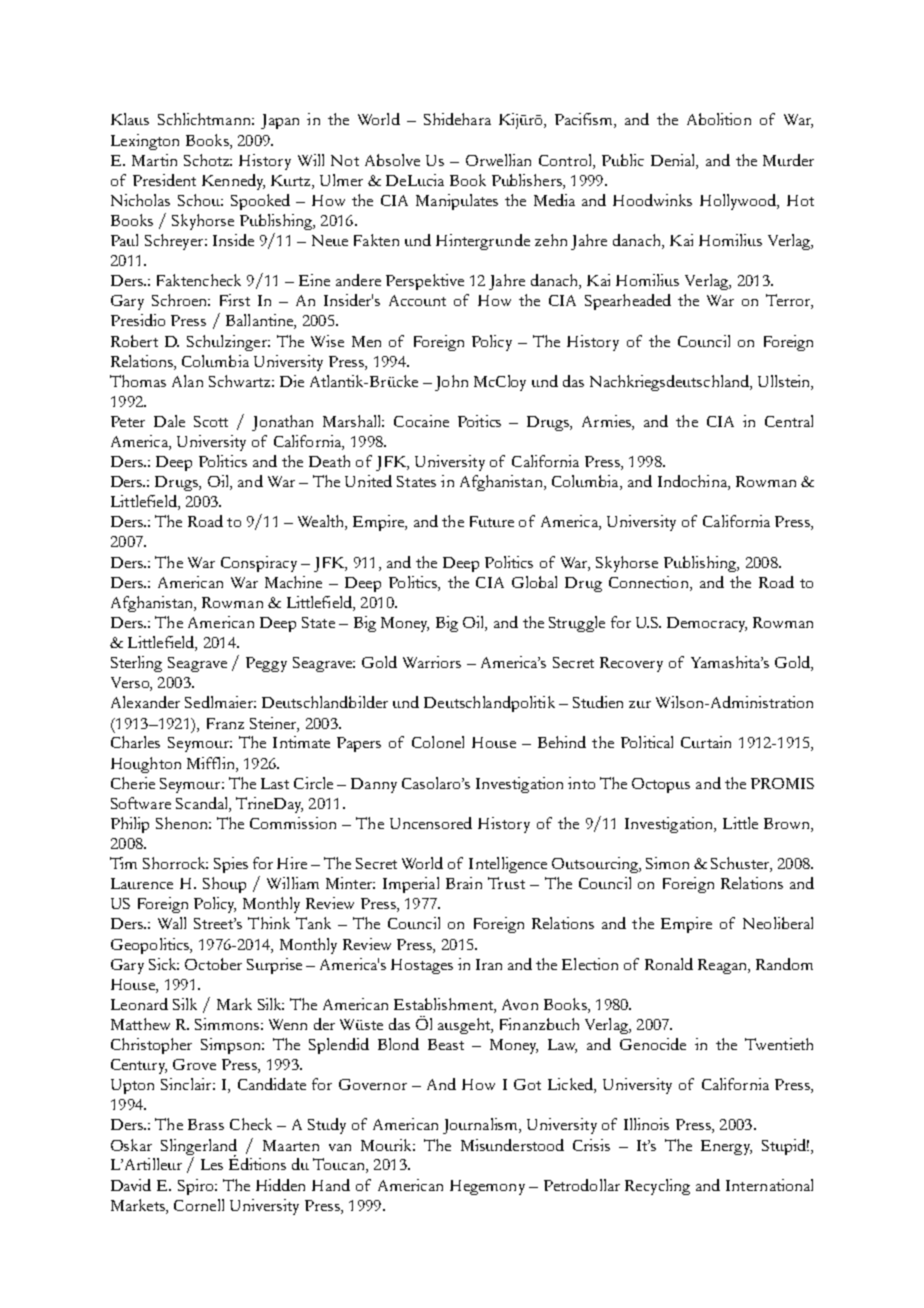  I want to click on Conspiracy, so click(259, 564).
